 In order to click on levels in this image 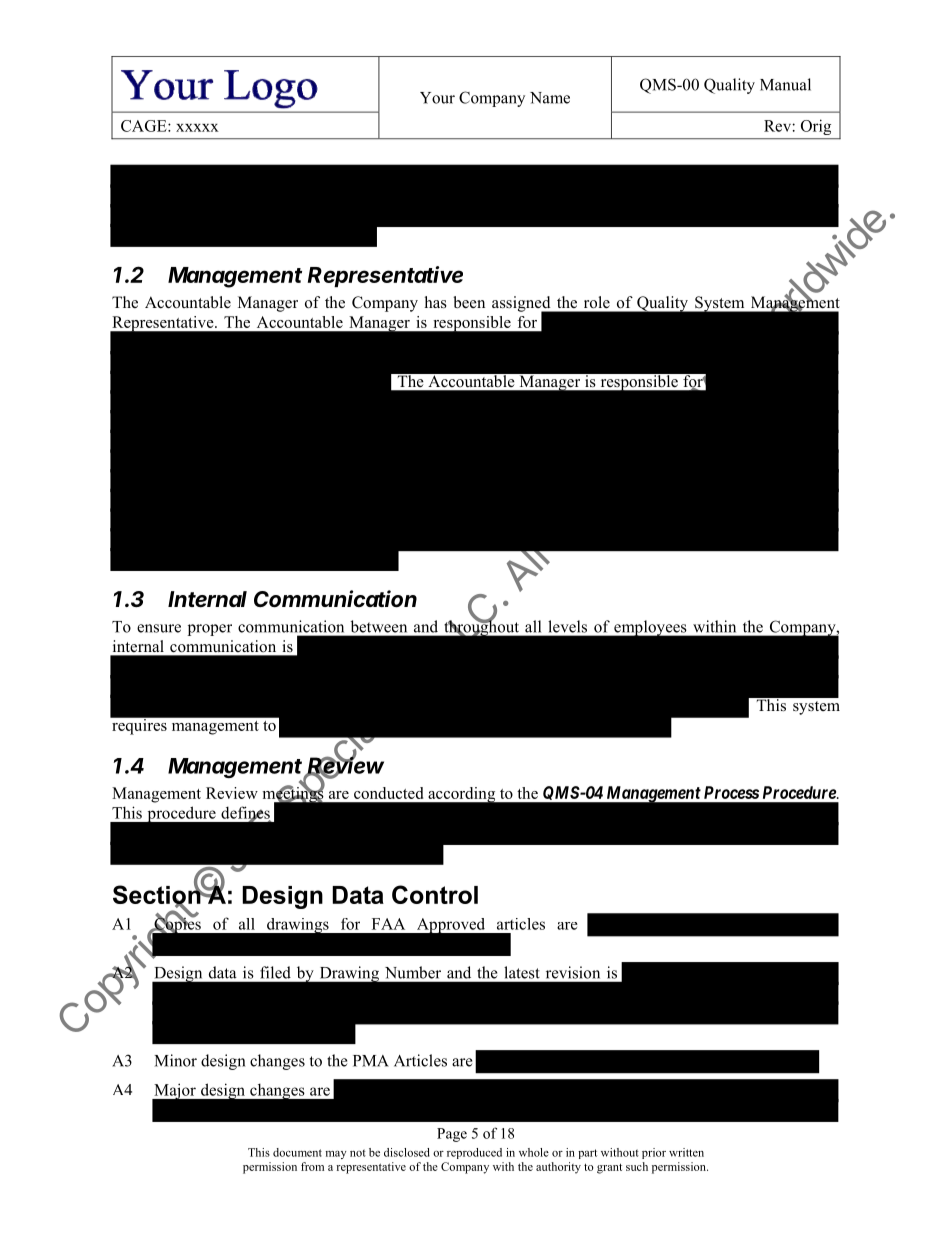, I will do `click(568, 626)`.
